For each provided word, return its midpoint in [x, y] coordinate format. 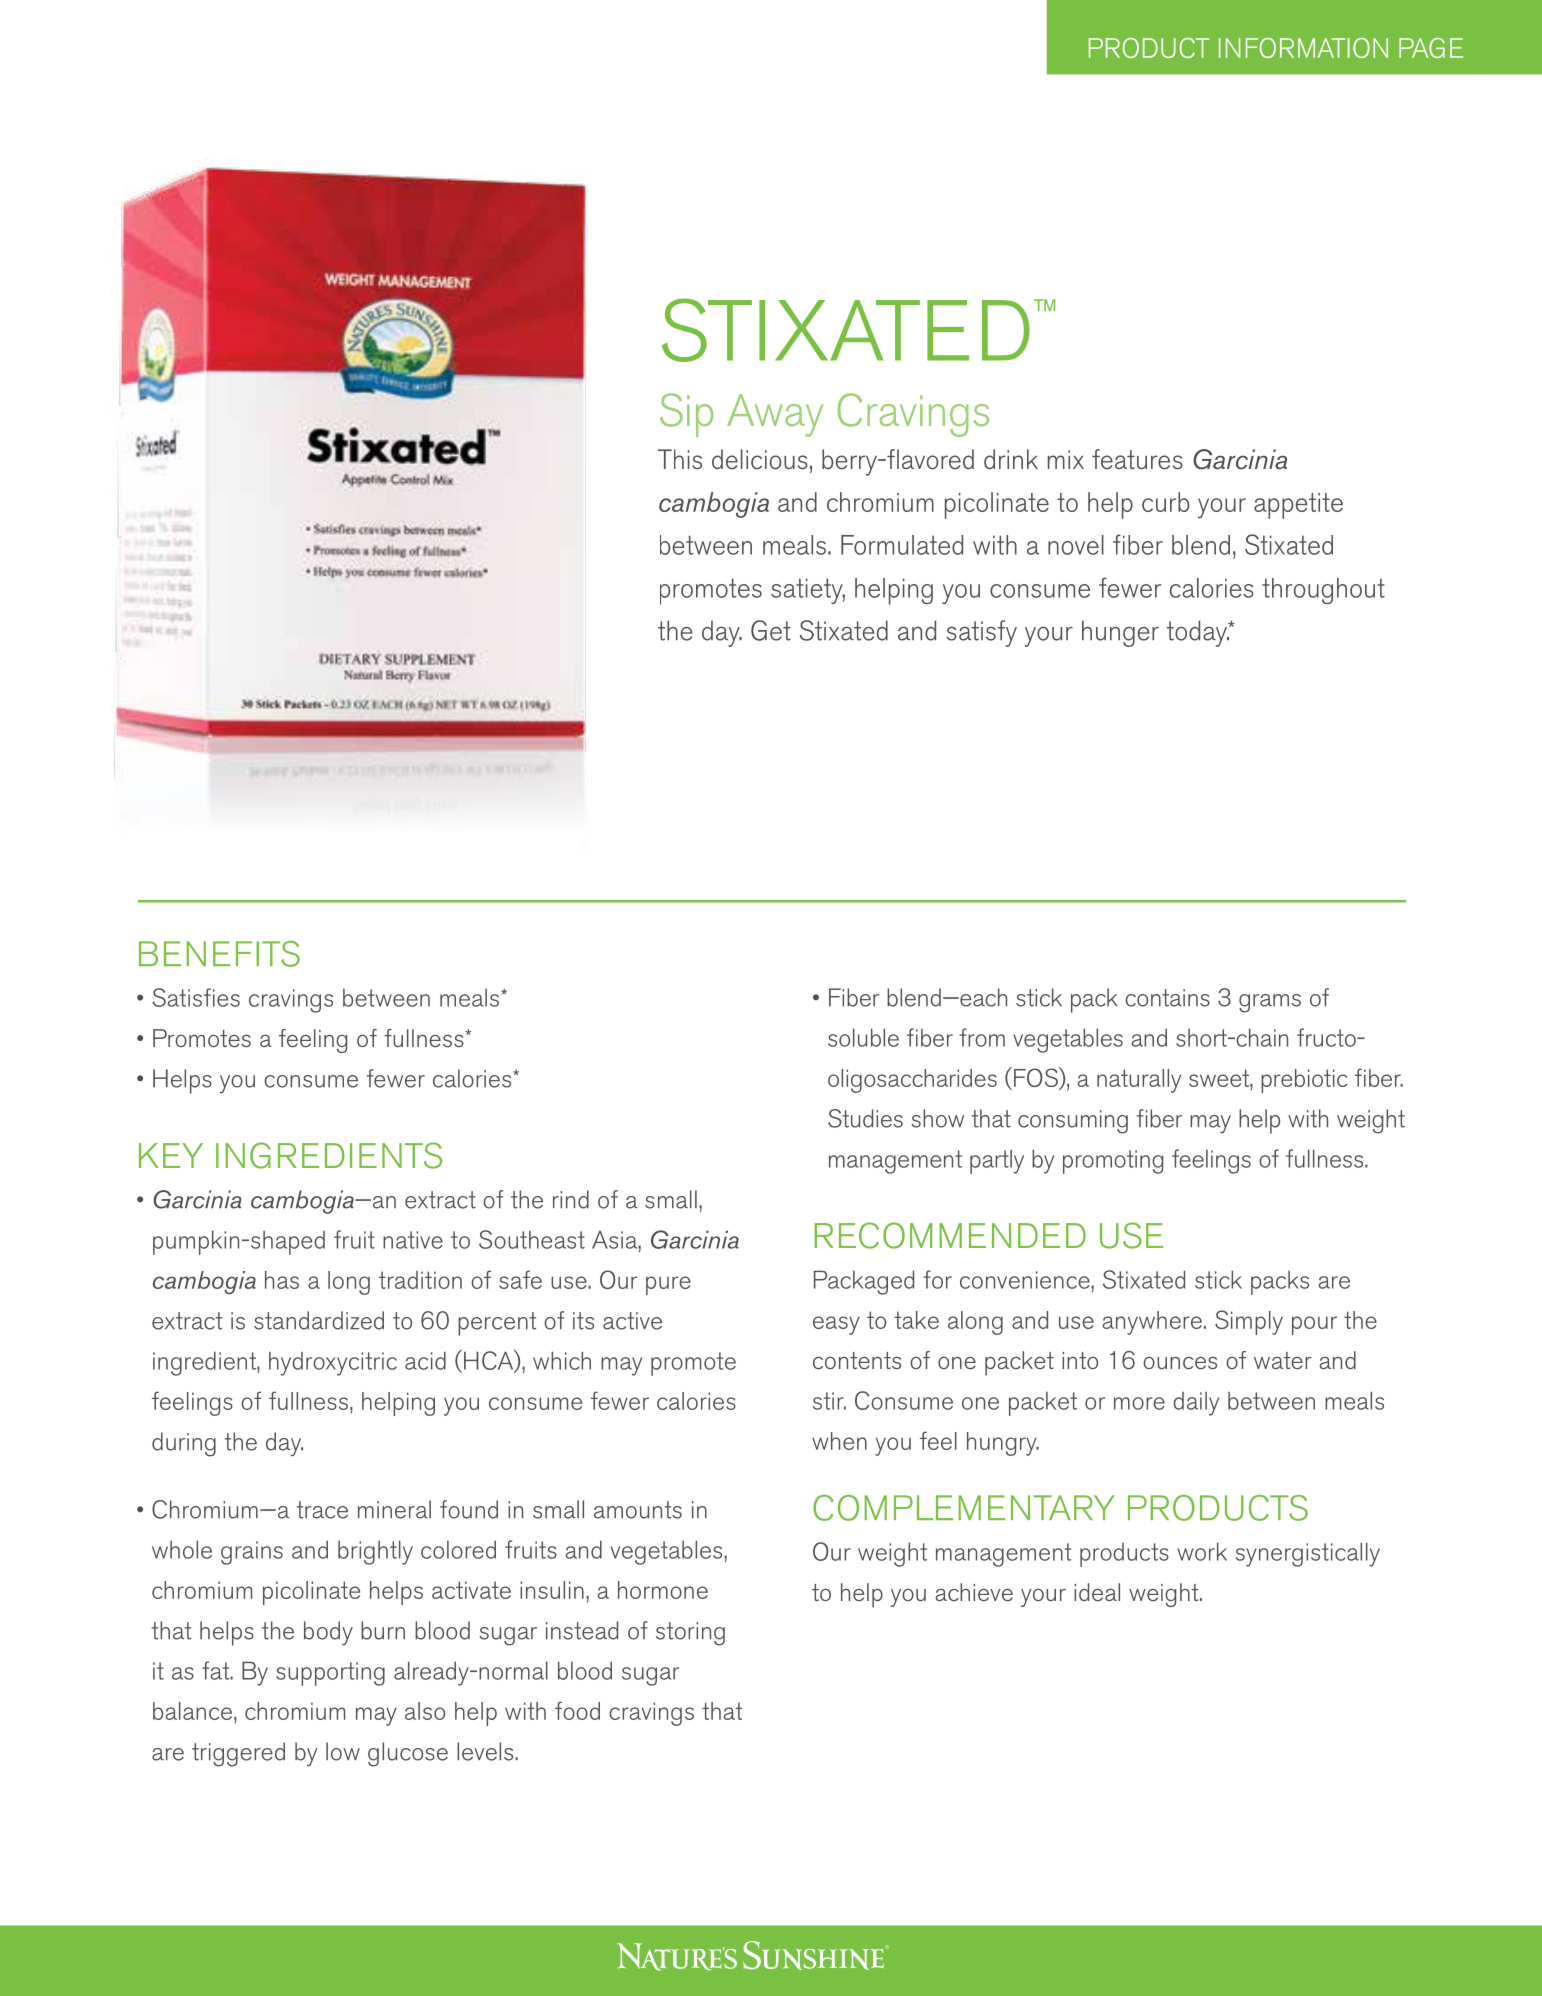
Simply [1249, 1322]
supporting [330, 1674]
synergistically [1307, 1554]
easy [836, 1325]
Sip [686, 415]
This [680, 459]
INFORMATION [1303, 48]
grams [1270, 1003]
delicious [760, 459]
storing [690, 1634]
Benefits [219, 954]
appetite [1298, 506]
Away [775, 415]
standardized [319, 1320]
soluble [863, 1037]
